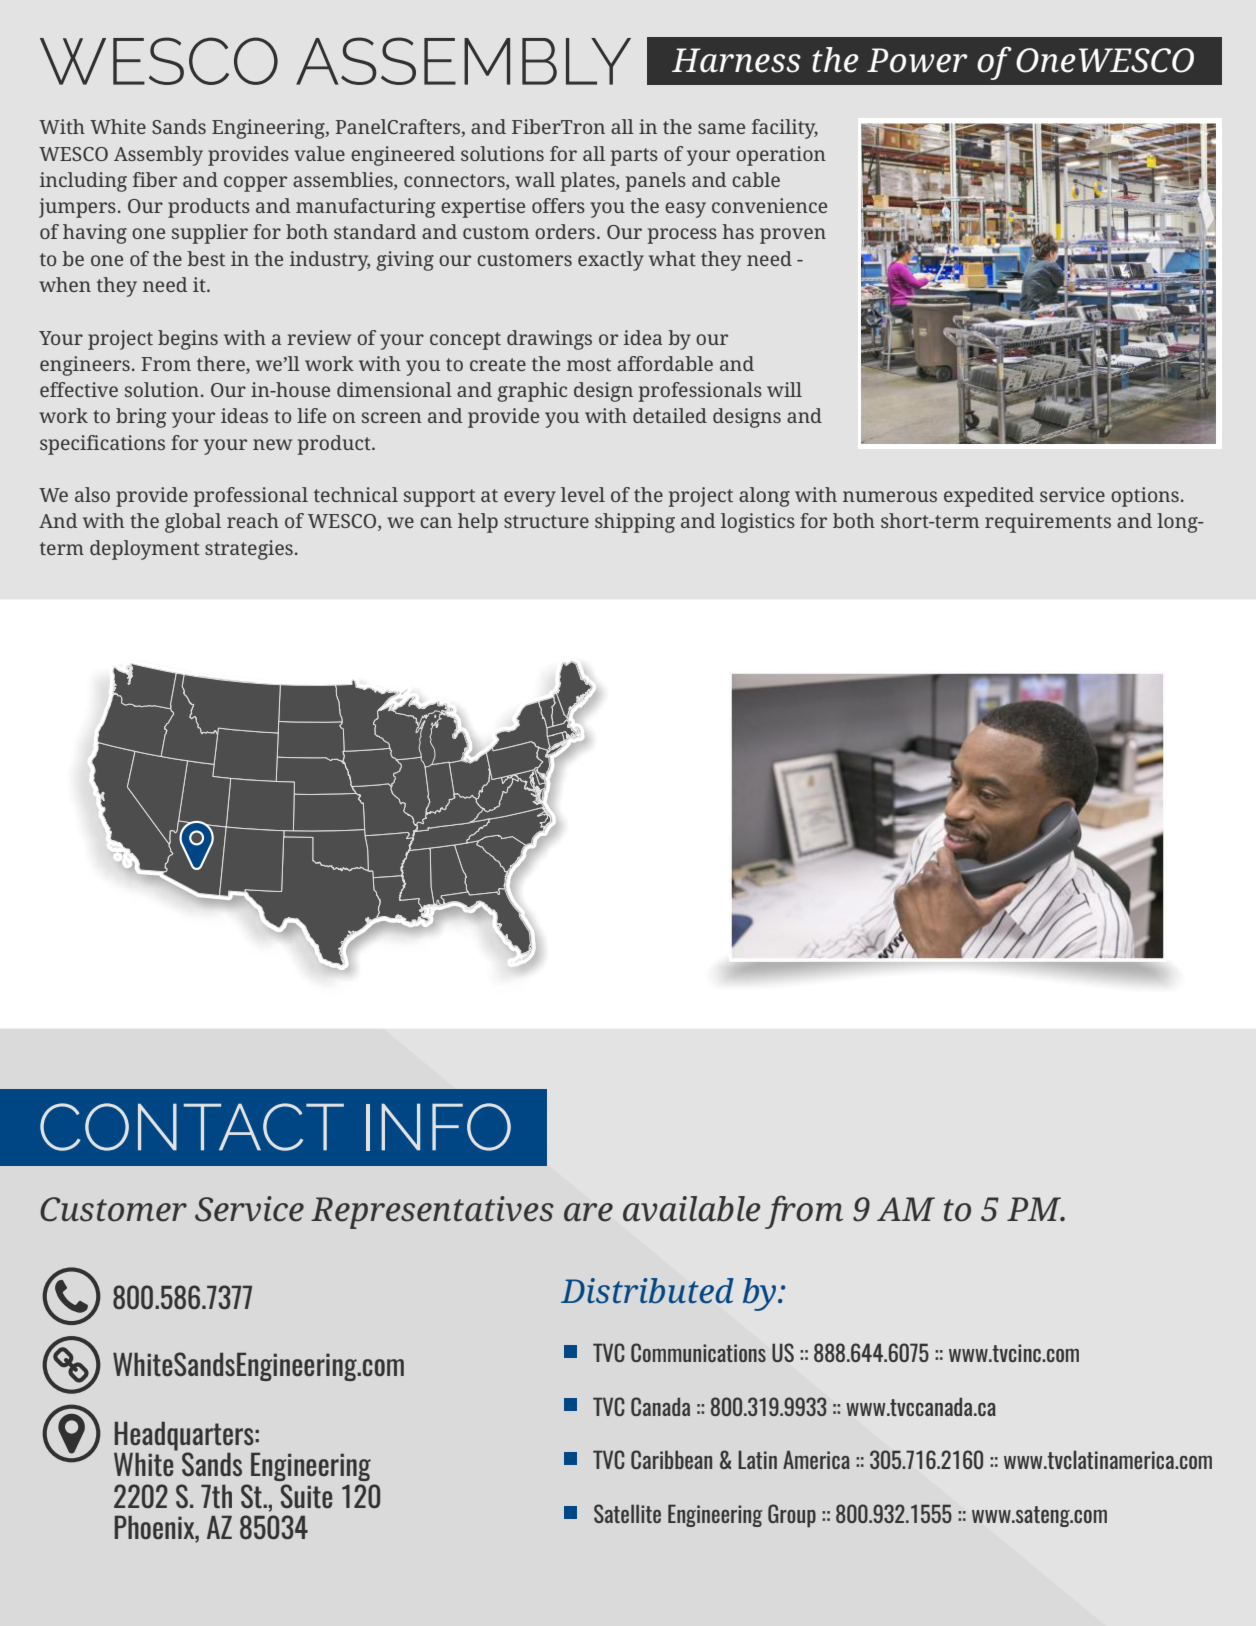  Describe the element at coordinates (635, 523) in the screenshot. I see `shipping` at that location.
